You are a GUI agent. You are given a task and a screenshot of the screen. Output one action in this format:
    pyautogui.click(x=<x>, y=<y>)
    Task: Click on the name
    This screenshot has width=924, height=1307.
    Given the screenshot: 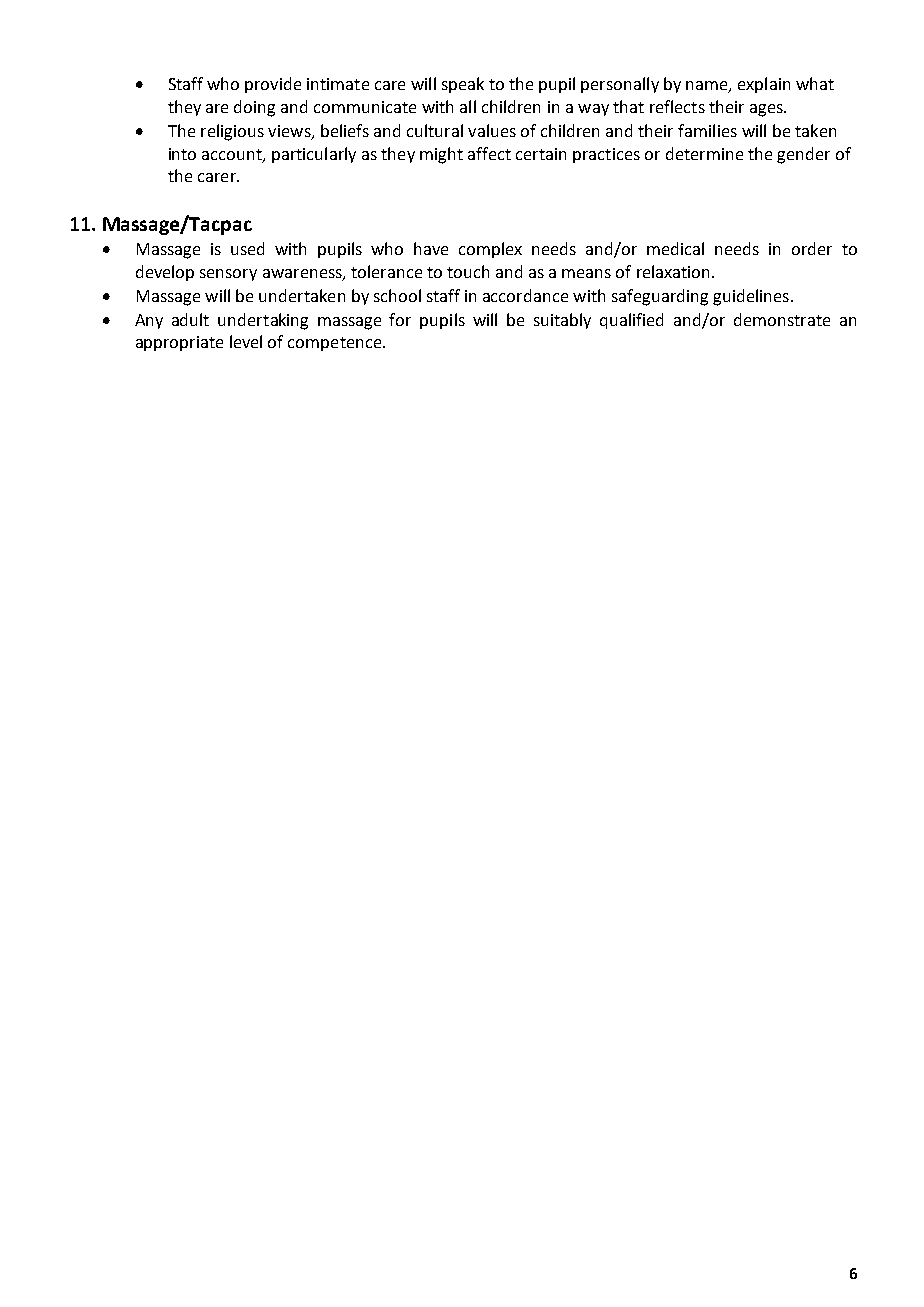 What is the action you would take?
    pyautogui.click(x=708, y=87)
